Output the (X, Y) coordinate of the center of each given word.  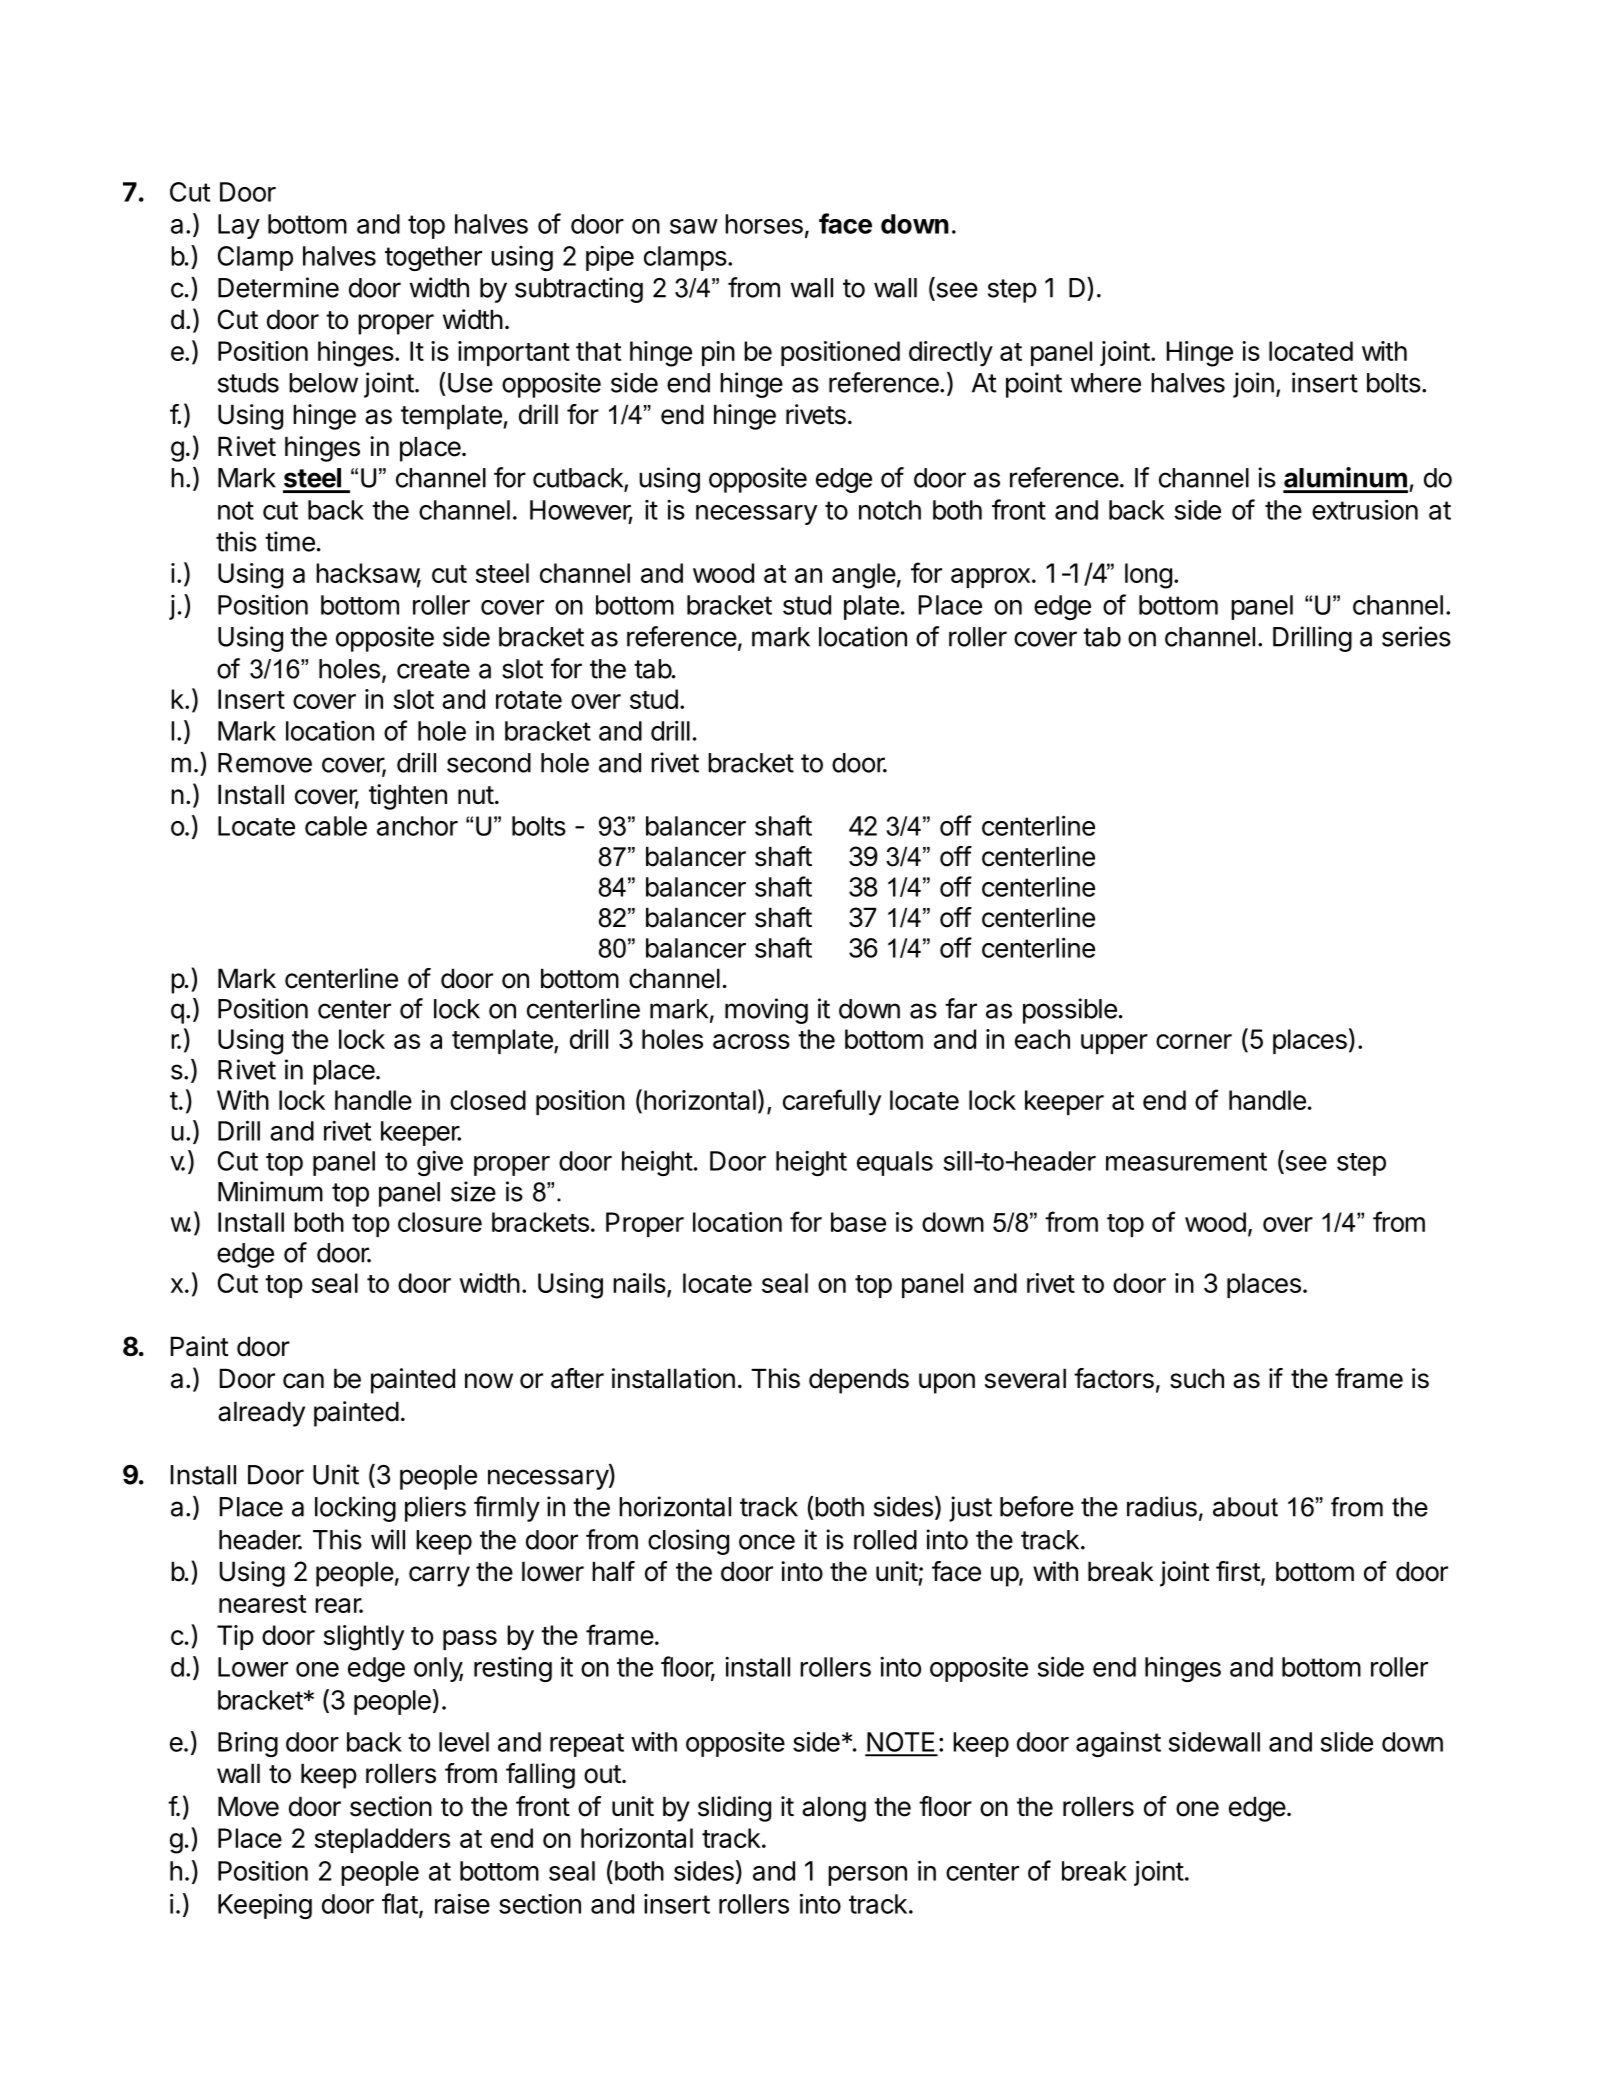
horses (764, 224)
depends (859, 1381)
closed (488, 1100)
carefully (832, 1102)
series (1416, 636)
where (1106, 383)
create (433, 669)
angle (864, 576)
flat (400, 1903)
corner (1194, 1041)
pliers (435, 1509)
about (1245, 1507)
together (433, 258)
